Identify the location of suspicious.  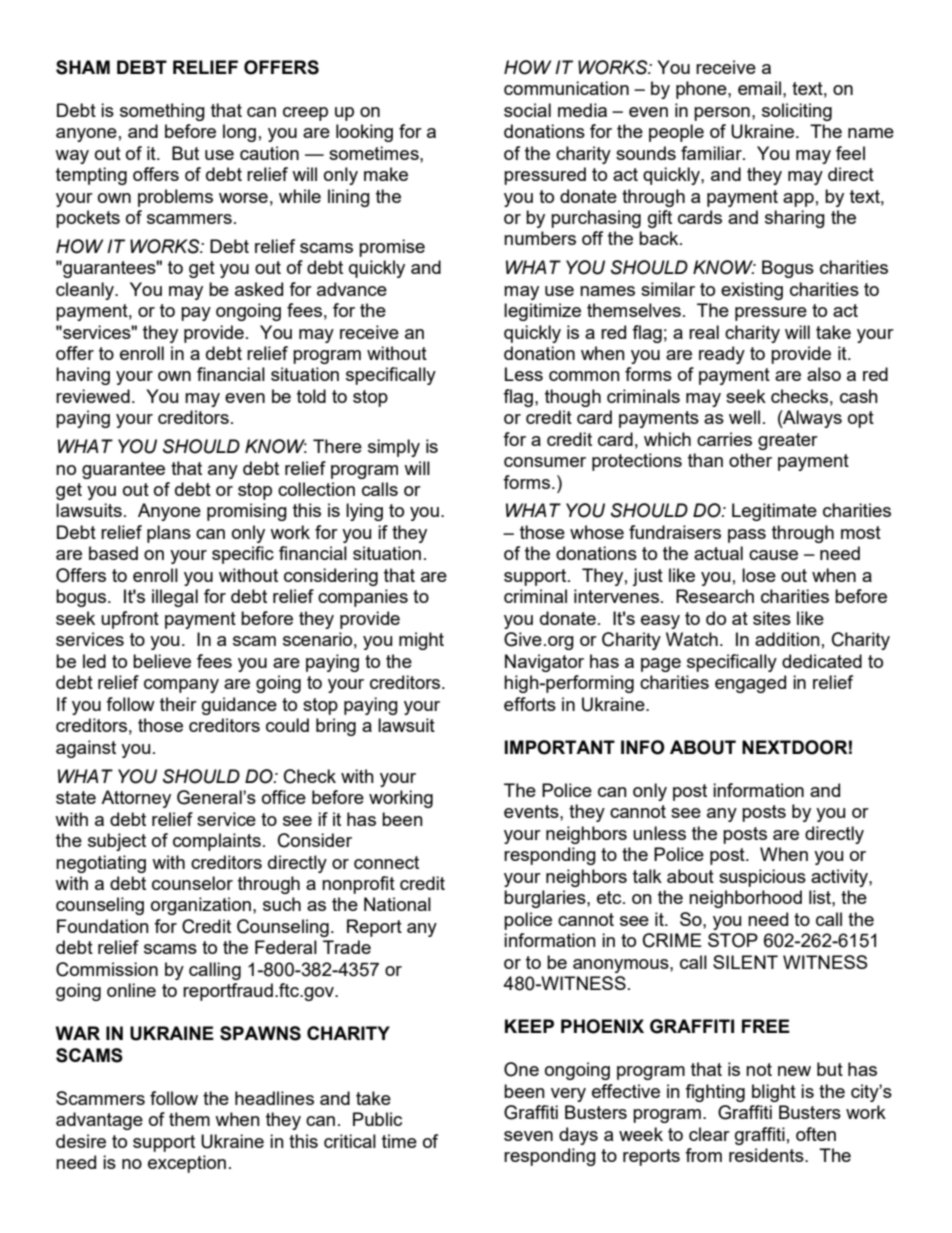
(762, 878).
